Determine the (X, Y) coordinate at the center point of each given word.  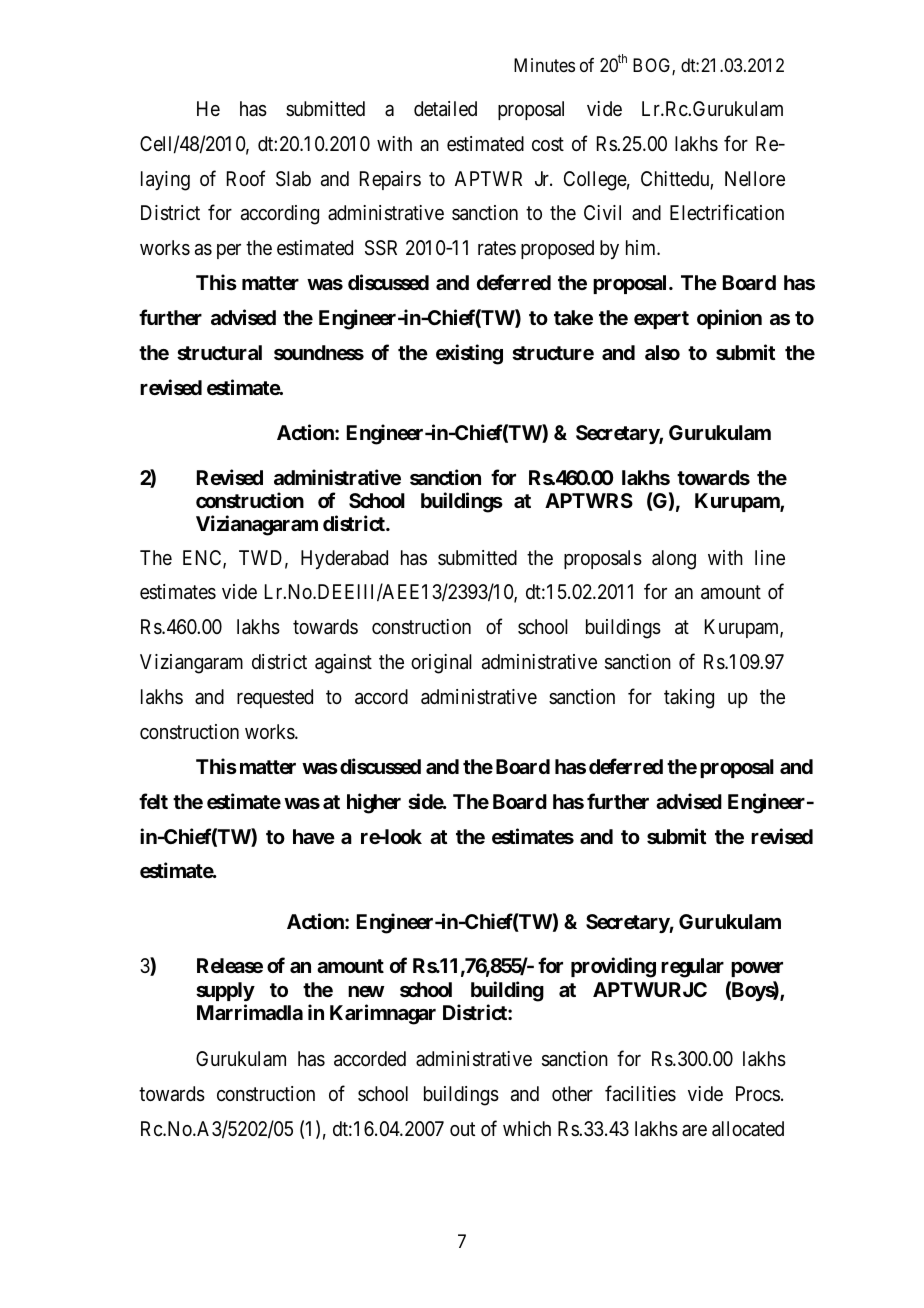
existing (469, 354)
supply (225, 991)
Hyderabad (344, 559)
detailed (445, 109)
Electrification (727, 213)
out (462, 1129)
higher (374, 803)
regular (692, 968)
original (441, 664)
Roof (246, 178)
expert (661, 320)
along (674, 560)
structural (219, 352)
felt (153, 801)
